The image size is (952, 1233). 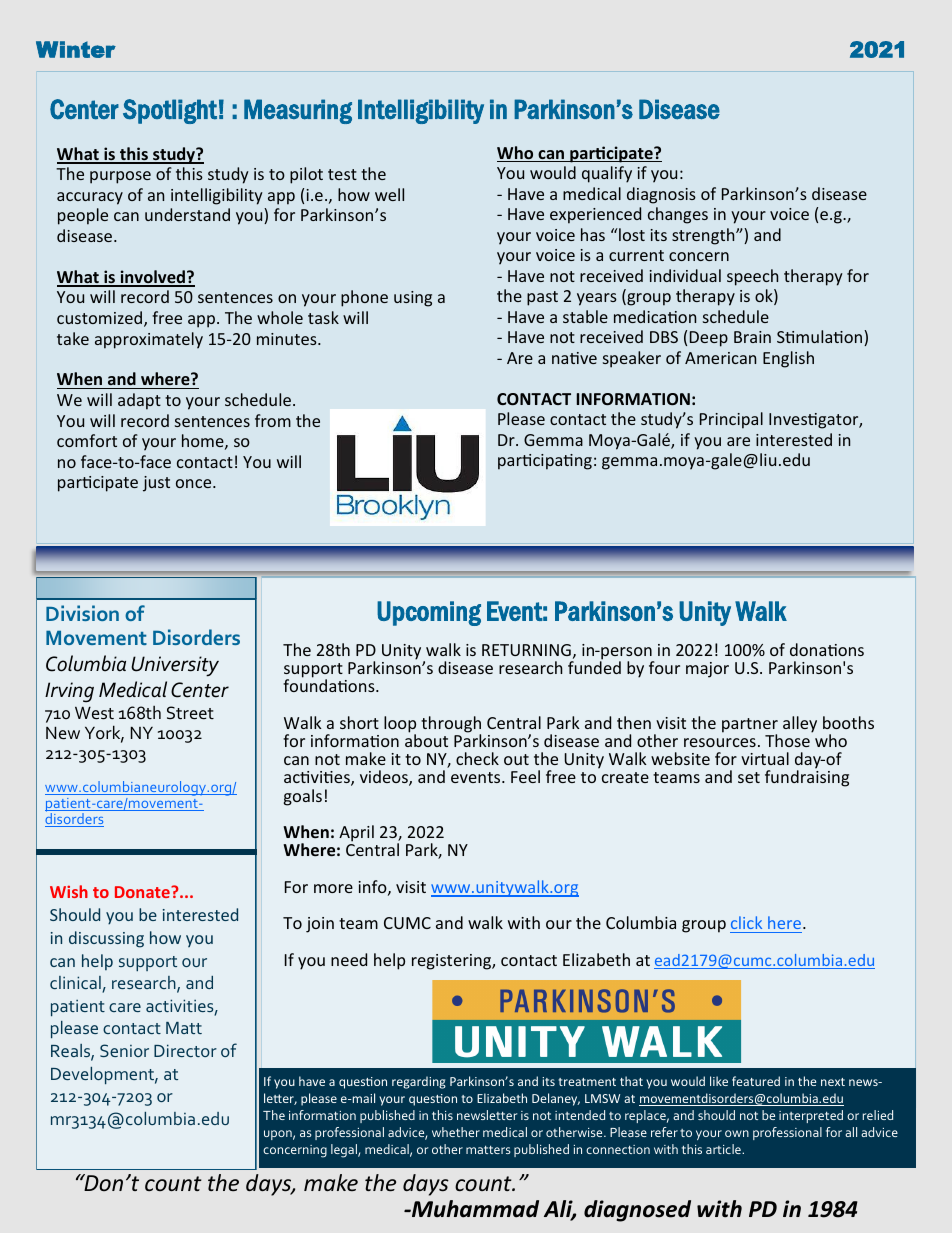 What do you see at coordinates (661, 195) in the screenshot?
I see `diagnosis` at bounding box center [661, 195].
